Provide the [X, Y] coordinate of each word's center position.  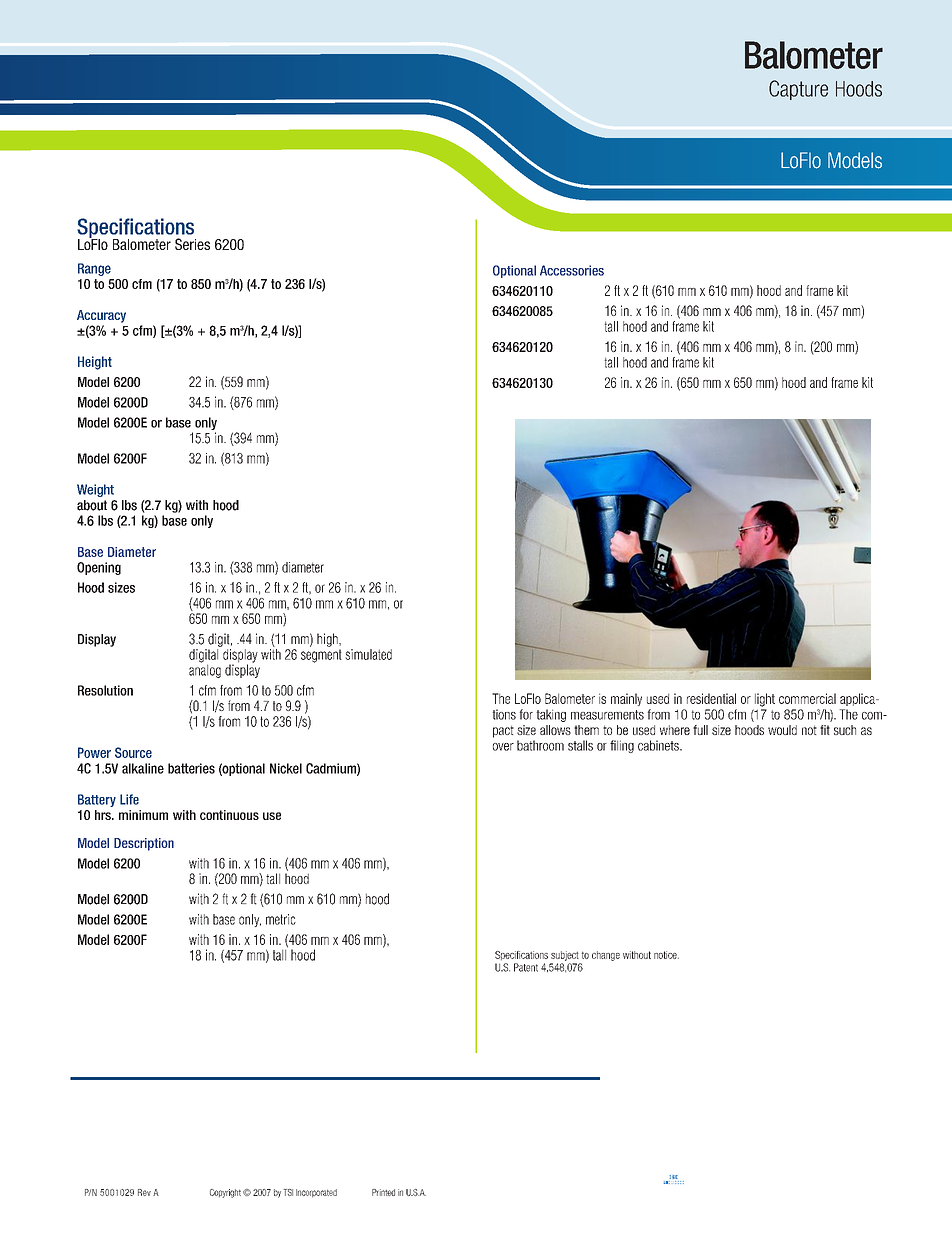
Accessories [572, 270]
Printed [383, 1192]
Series [192, 244]
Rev [144, 1192]
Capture [798, 90]
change [606, 956]
